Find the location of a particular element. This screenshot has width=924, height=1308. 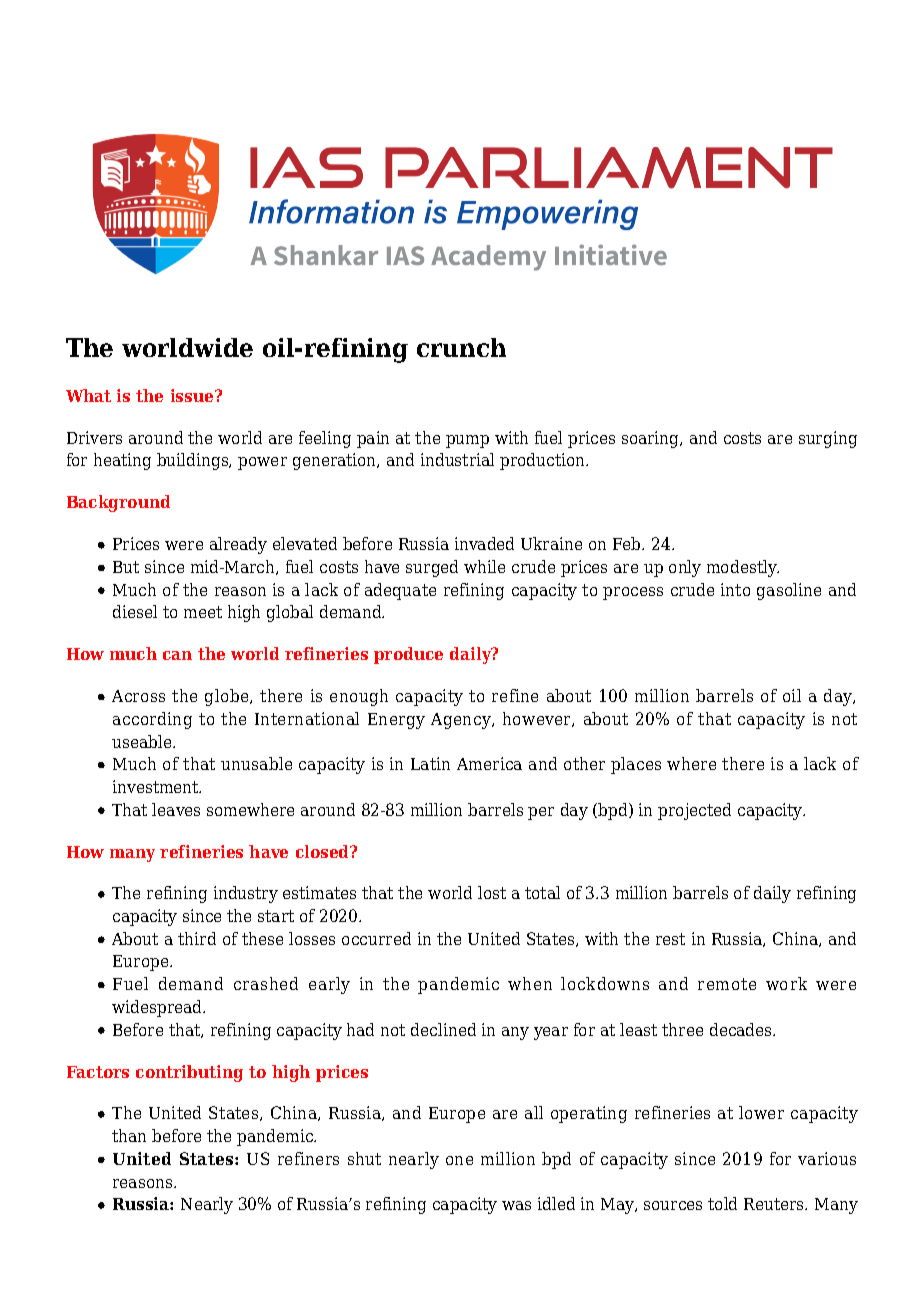

issue is located at coordinates (193, 395).
